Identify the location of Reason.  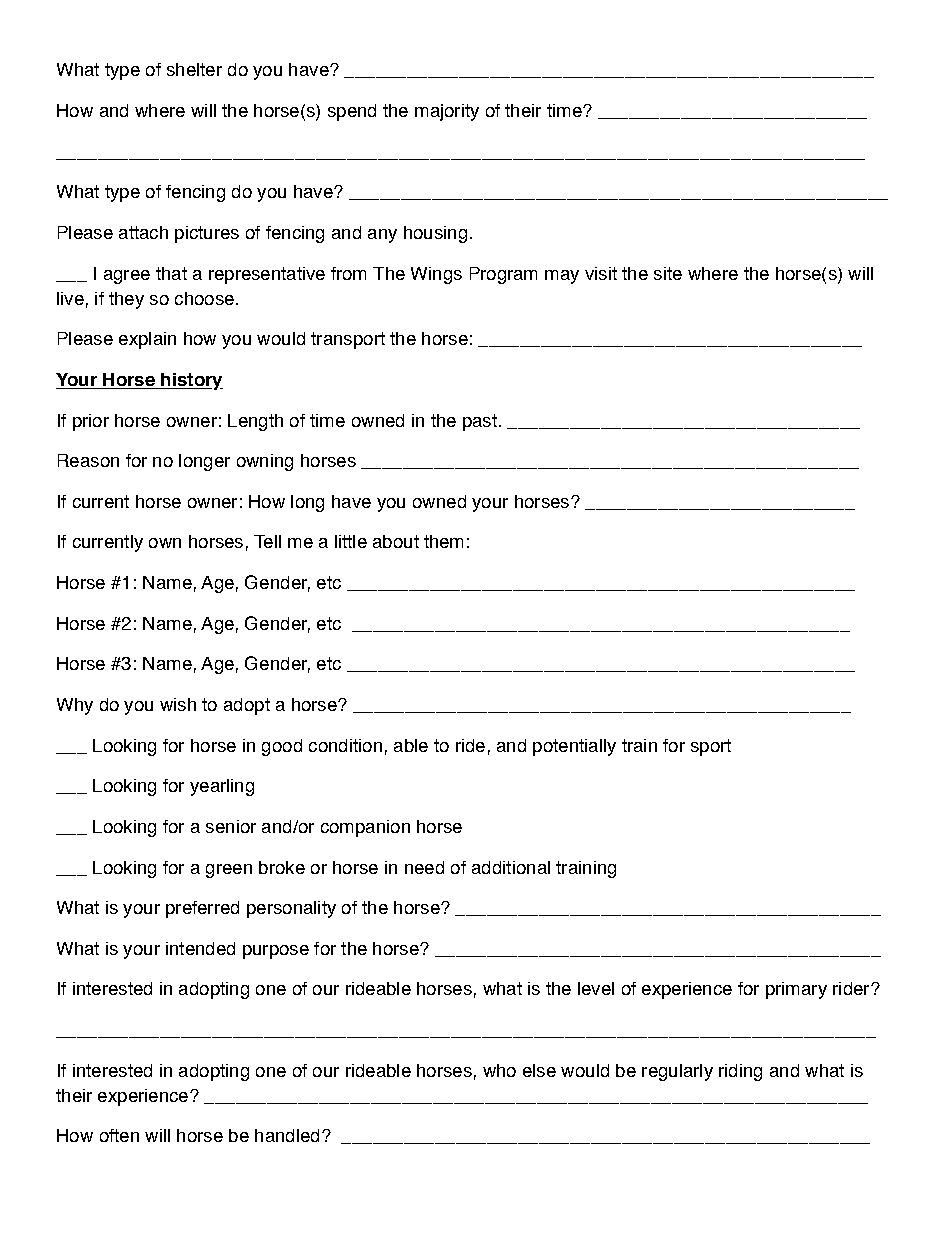
(88, 460).
